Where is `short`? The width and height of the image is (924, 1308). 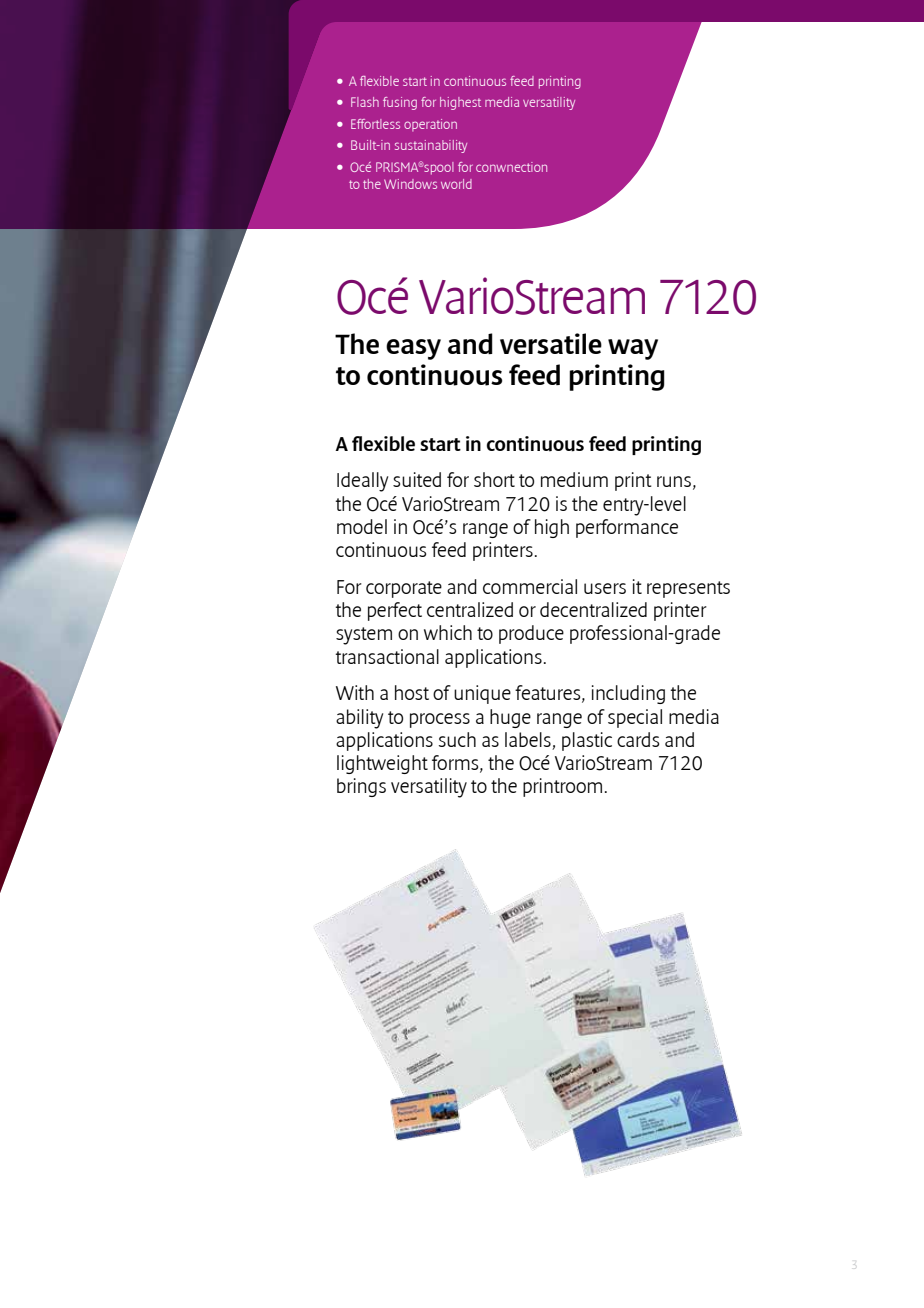 short is located at coordinates (494, 479).
